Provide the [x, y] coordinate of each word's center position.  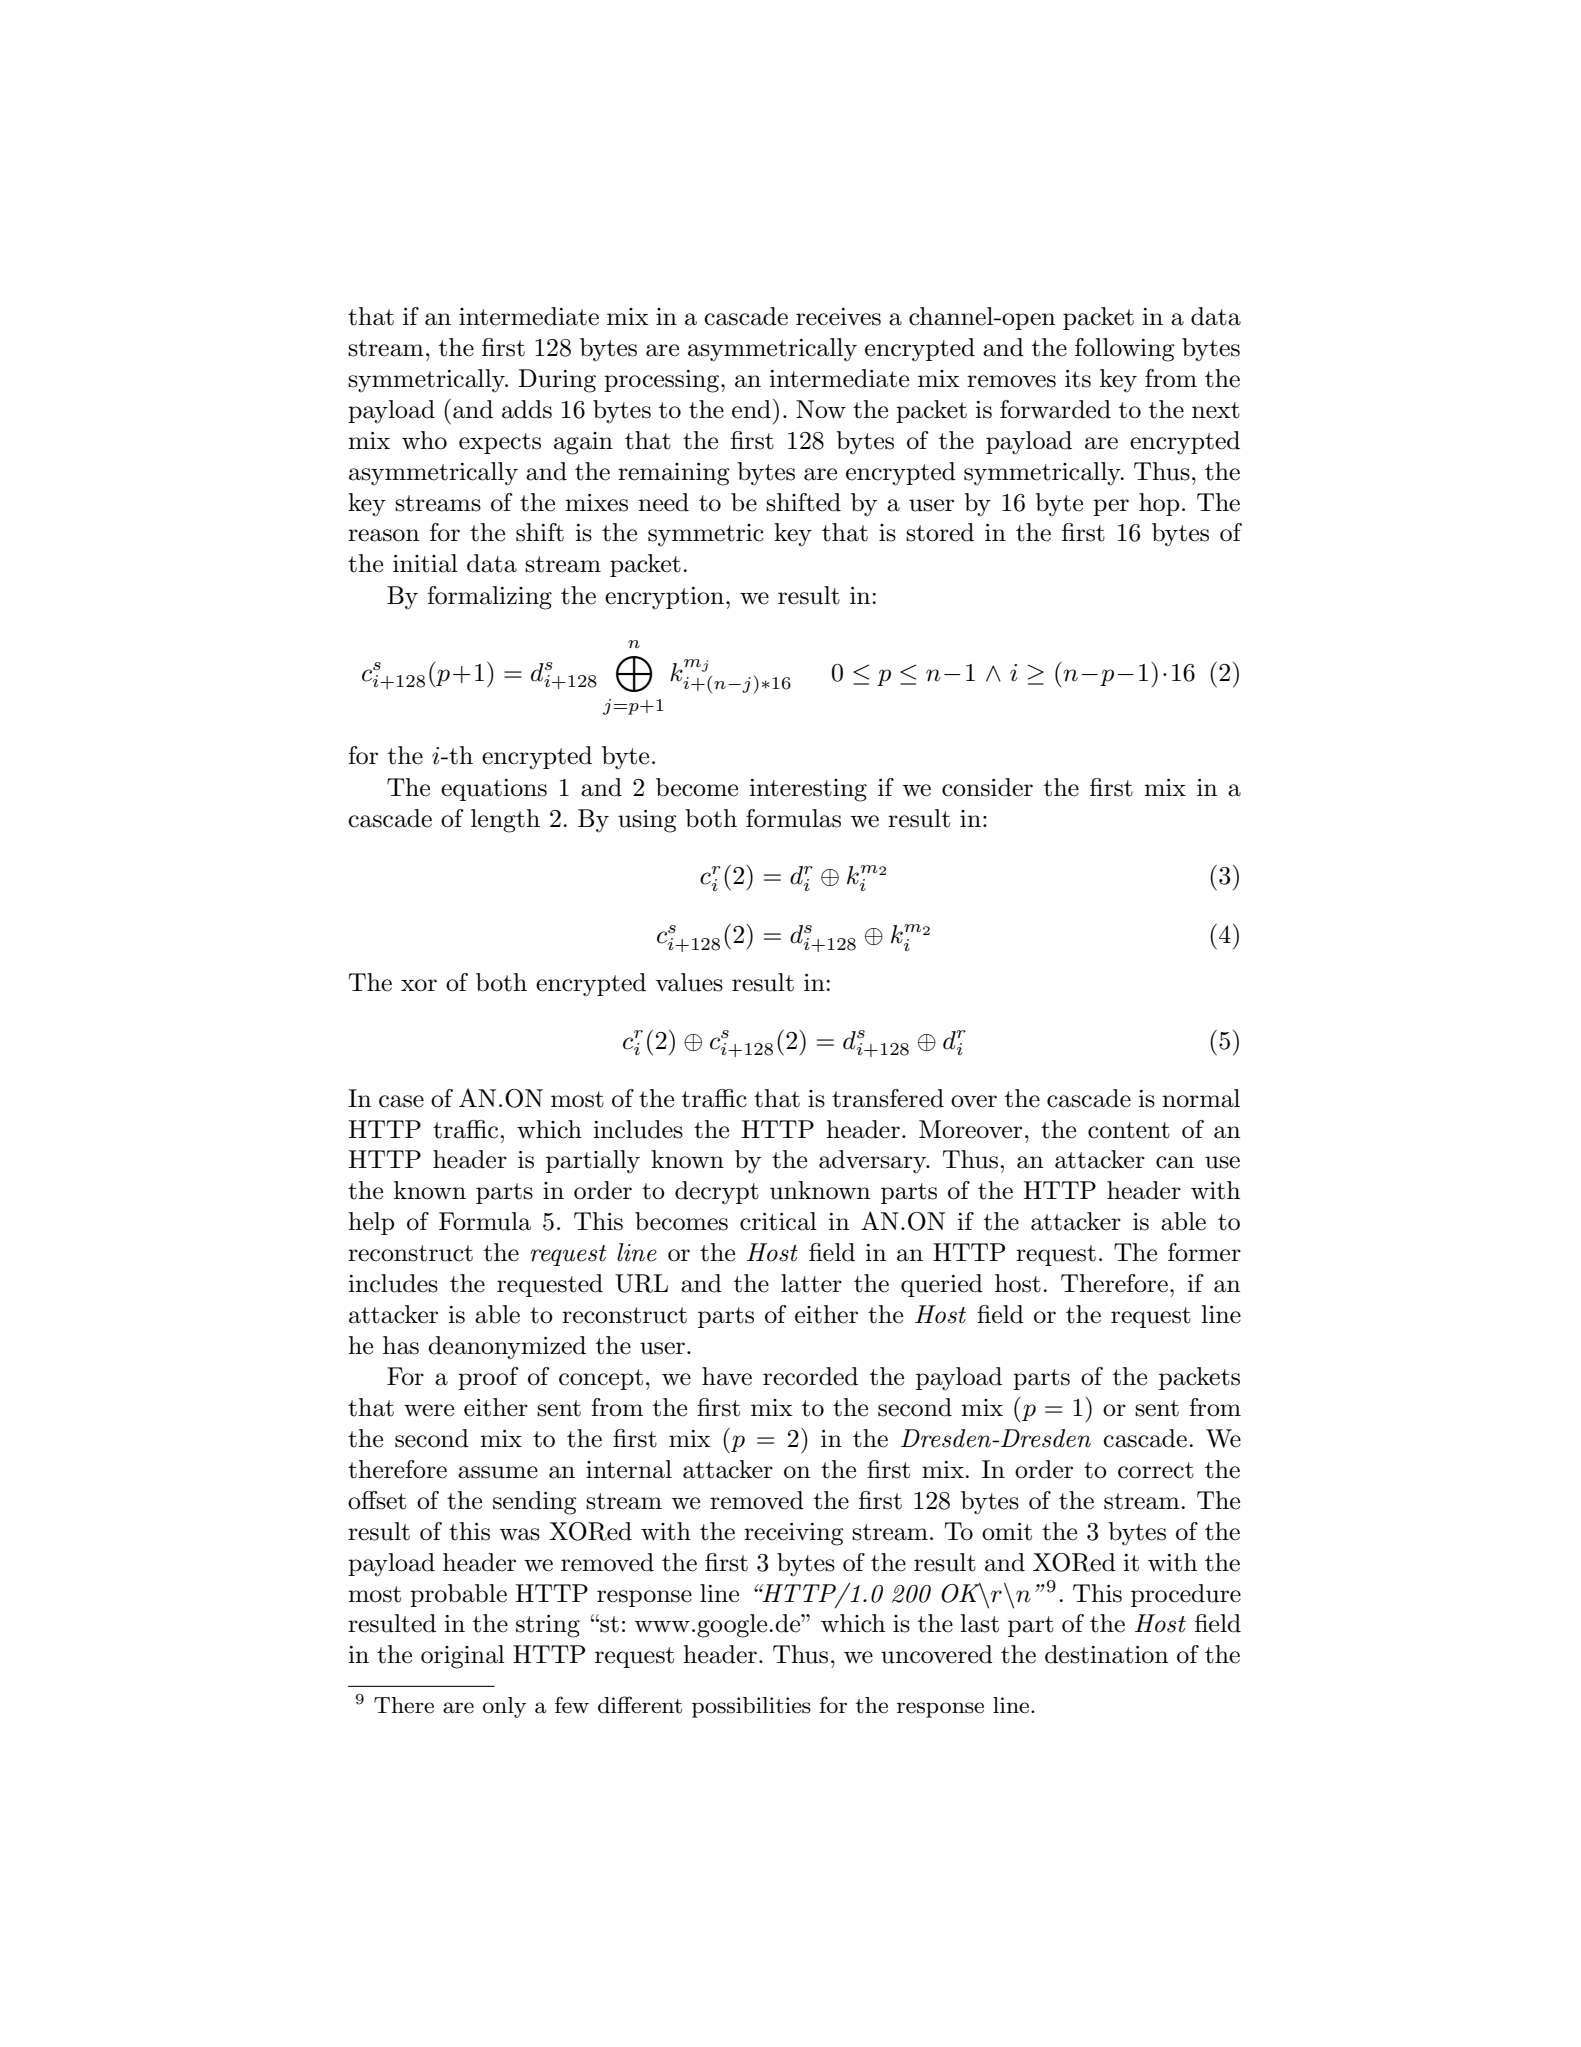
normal [1201, 1098]
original [463, 1657]
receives [838, 317]
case [401, 1101]
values [689, 982]
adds [527, 409]
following [1125, 350]
